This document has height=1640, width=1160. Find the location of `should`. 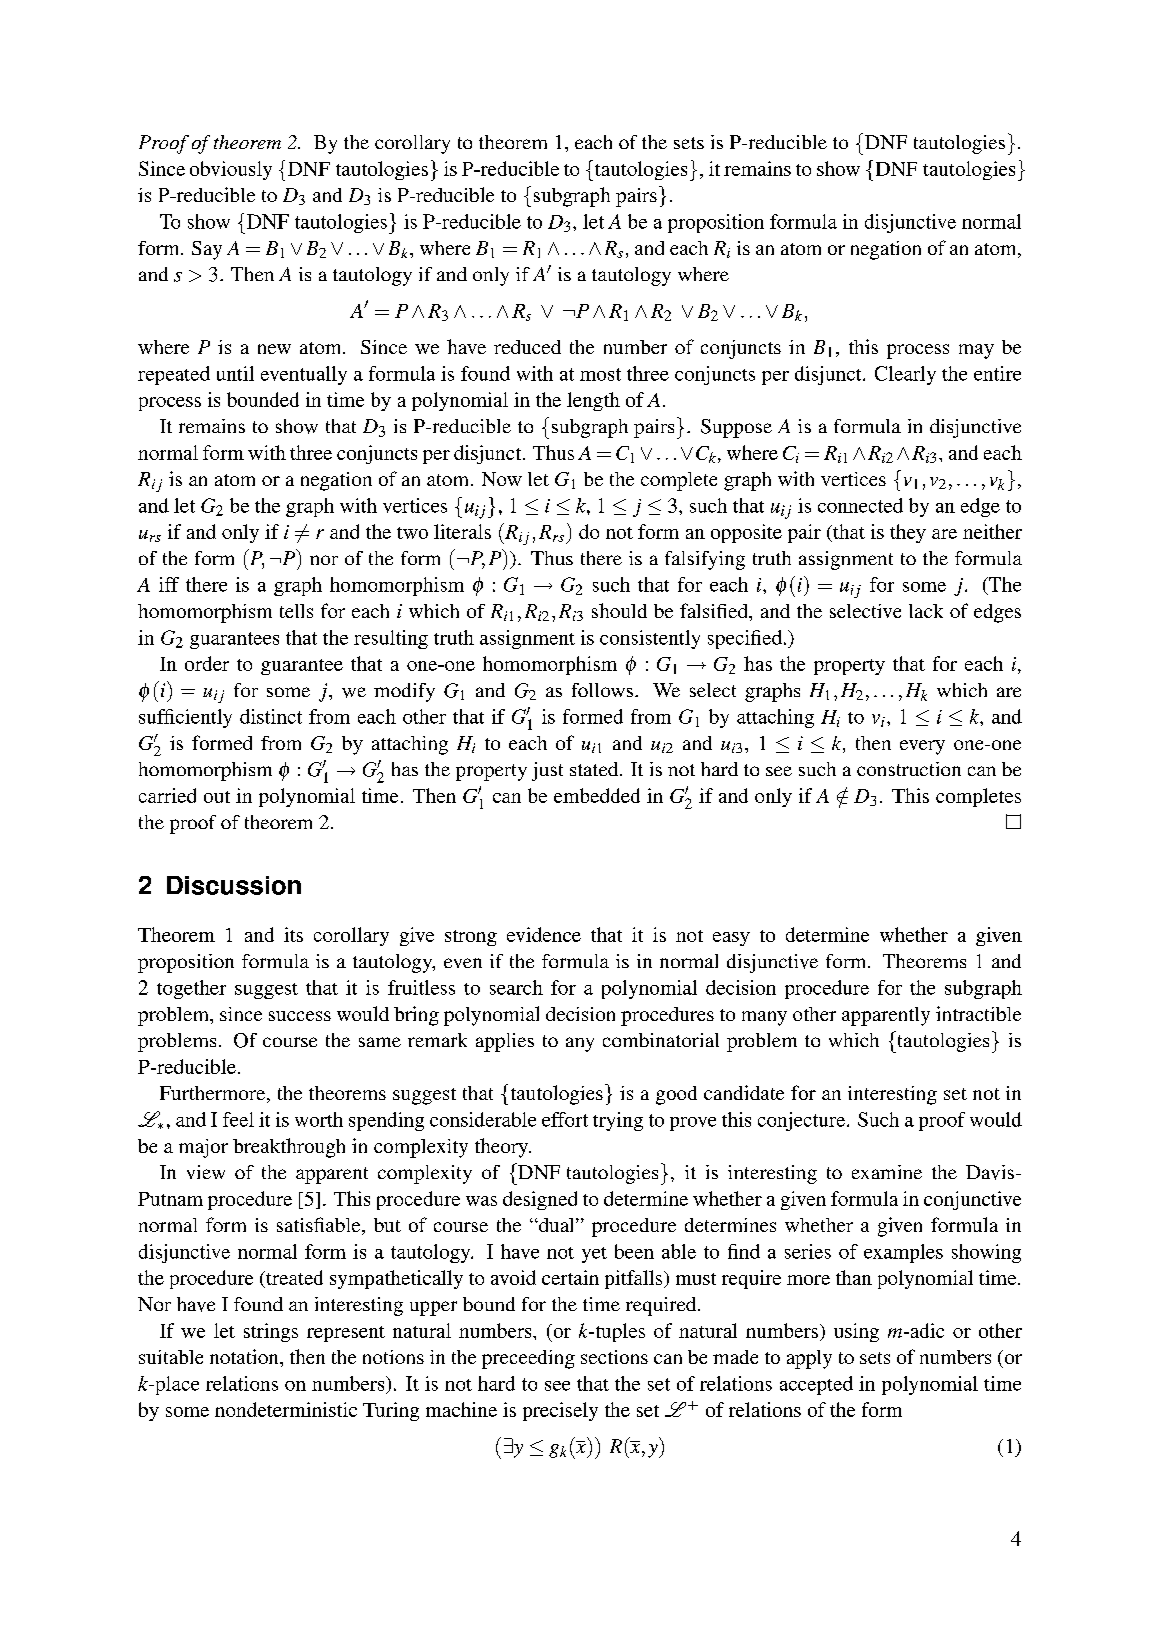

should is located at coordinates (619, 610).
